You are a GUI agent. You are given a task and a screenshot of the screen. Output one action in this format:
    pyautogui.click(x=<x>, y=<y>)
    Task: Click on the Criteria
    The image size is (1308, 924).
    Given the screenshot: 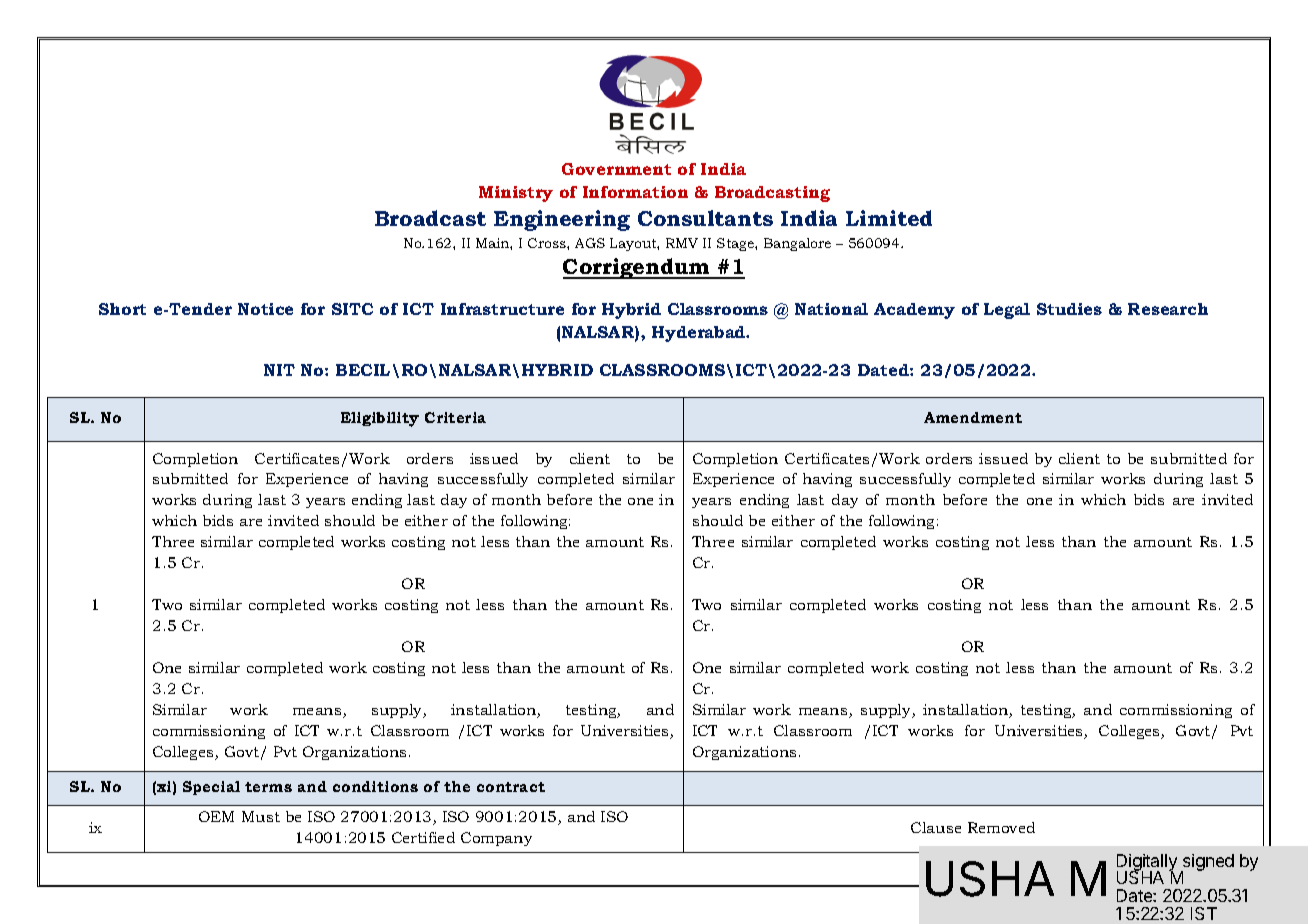 What is the action you would take?
    pyautogui.click(x=455, y=417)
